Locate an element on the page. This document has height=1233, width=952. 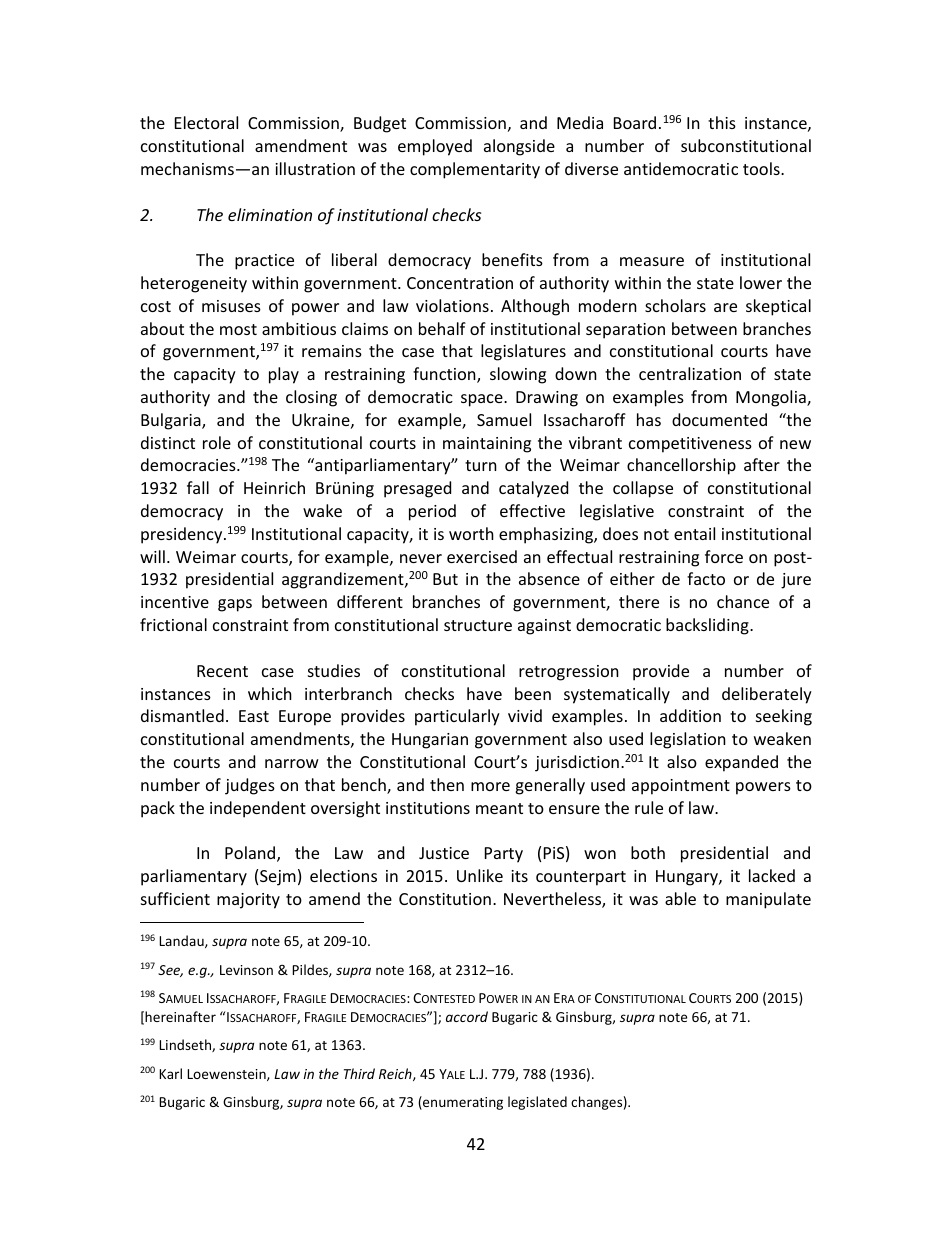
enumerating is located at coordinates (462, 1103).
